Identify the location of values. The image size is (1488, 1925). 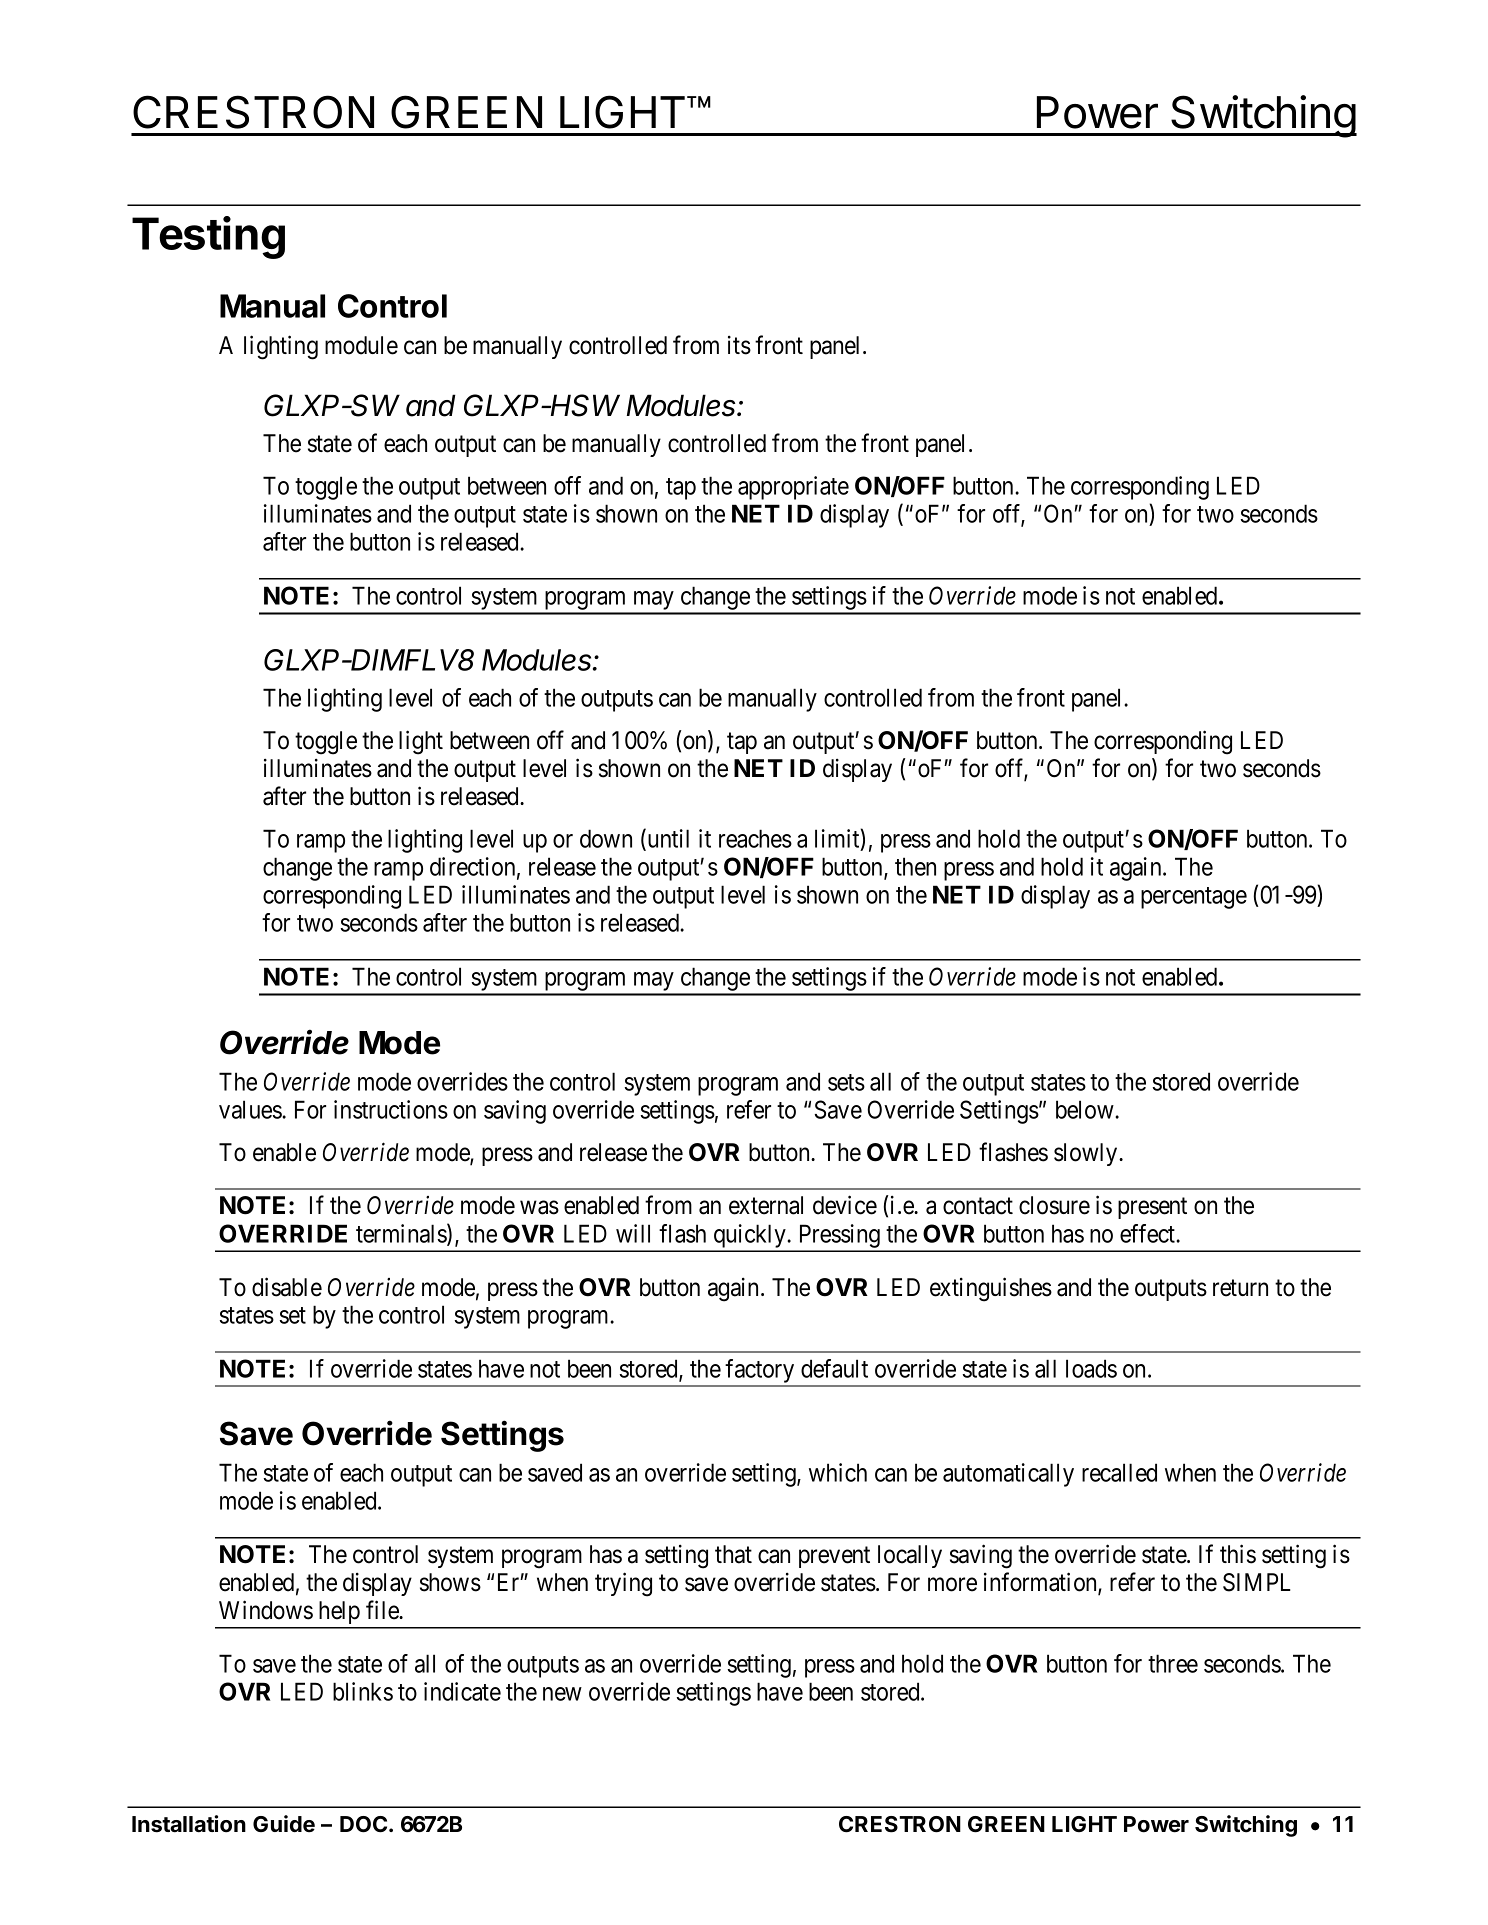
(251, 1109).
